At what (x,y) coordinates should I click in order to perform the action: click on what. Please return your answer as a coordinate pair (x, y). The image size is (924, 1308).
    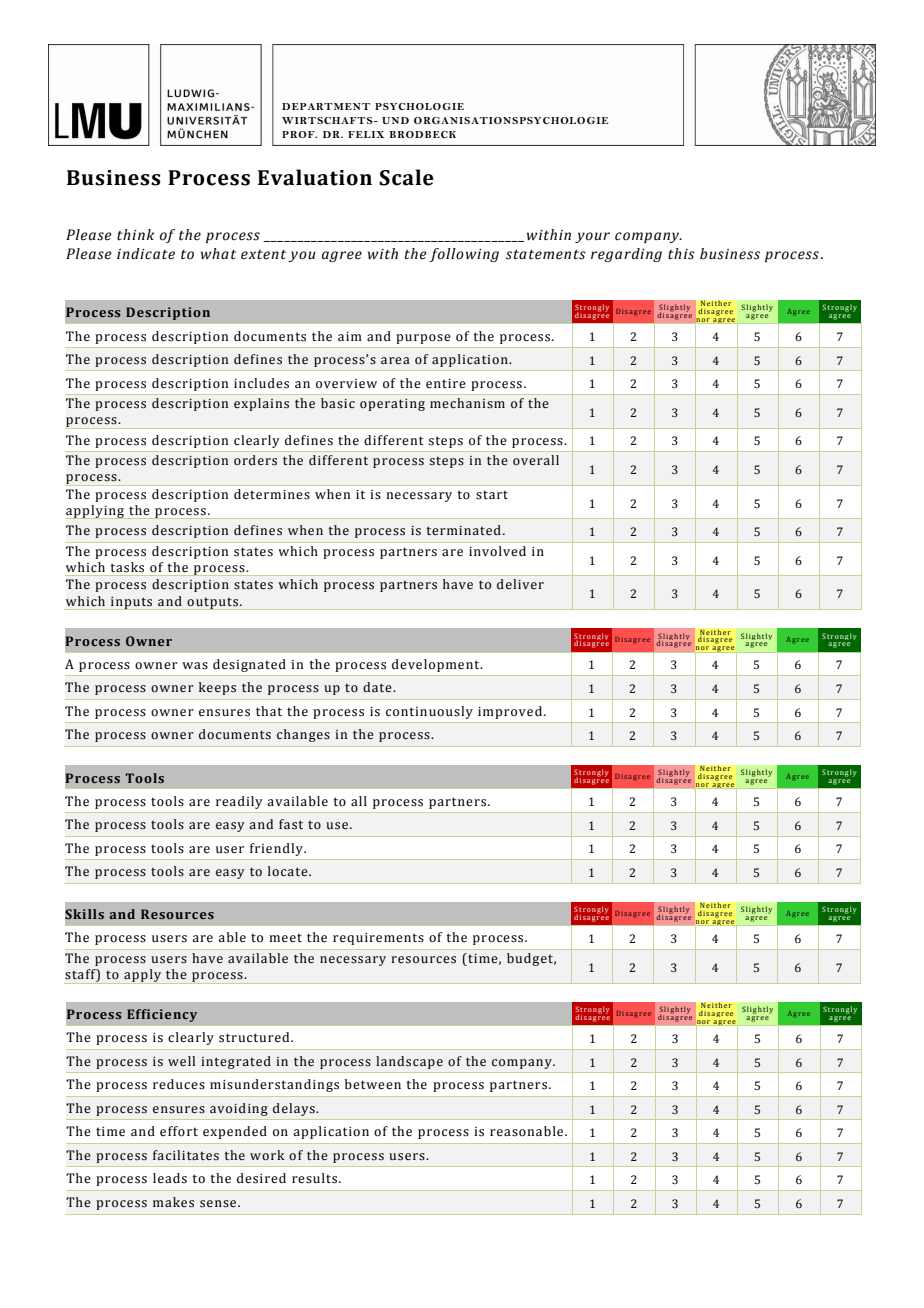
    Looking at the image, I should click on (218, 254).
